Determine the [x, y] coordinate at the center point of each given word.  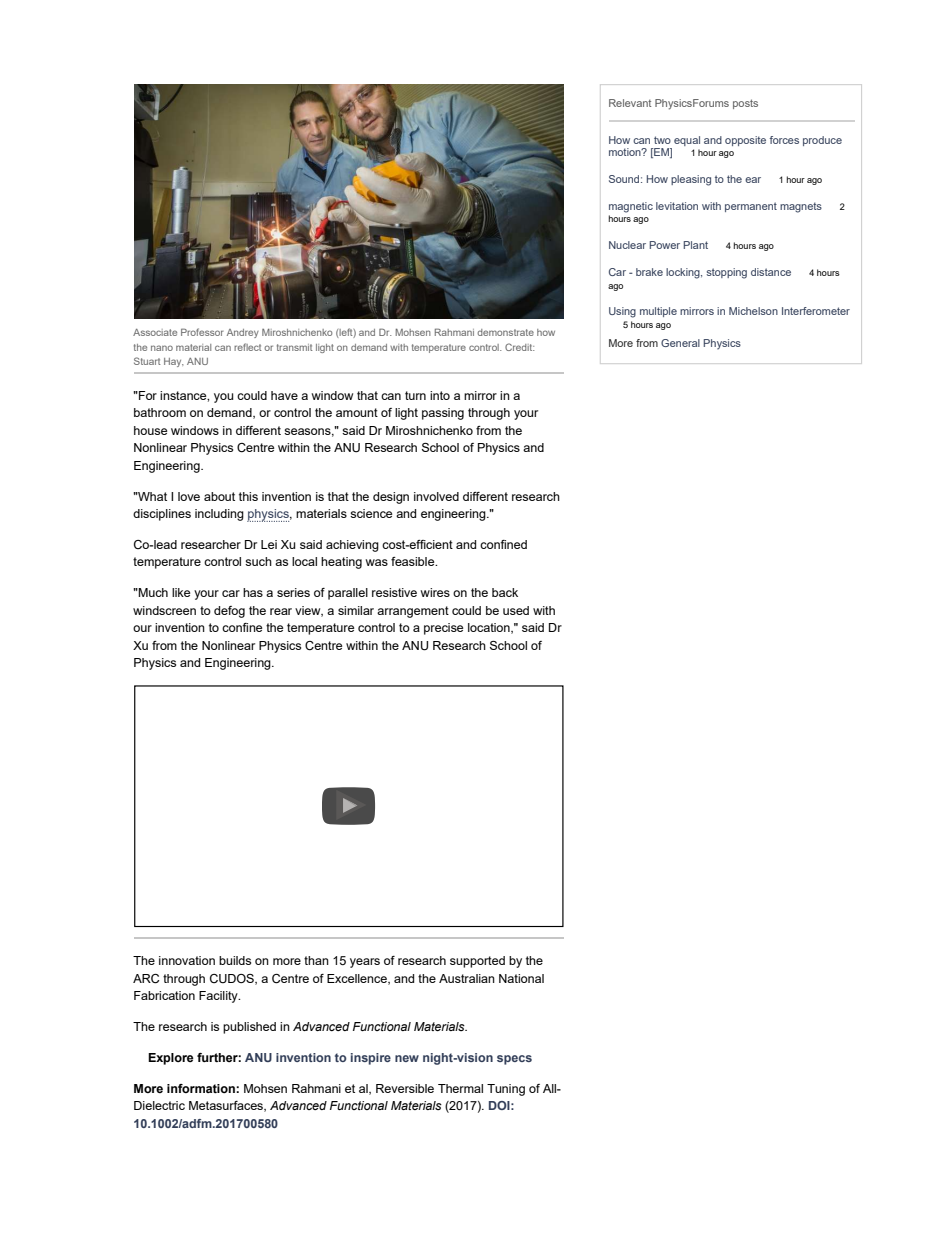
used [516, 610]
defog [229, 612]
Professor [202, 332]
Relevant [630, 103]
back [505, 592]
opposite [745, 141]
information [202, 1088]
